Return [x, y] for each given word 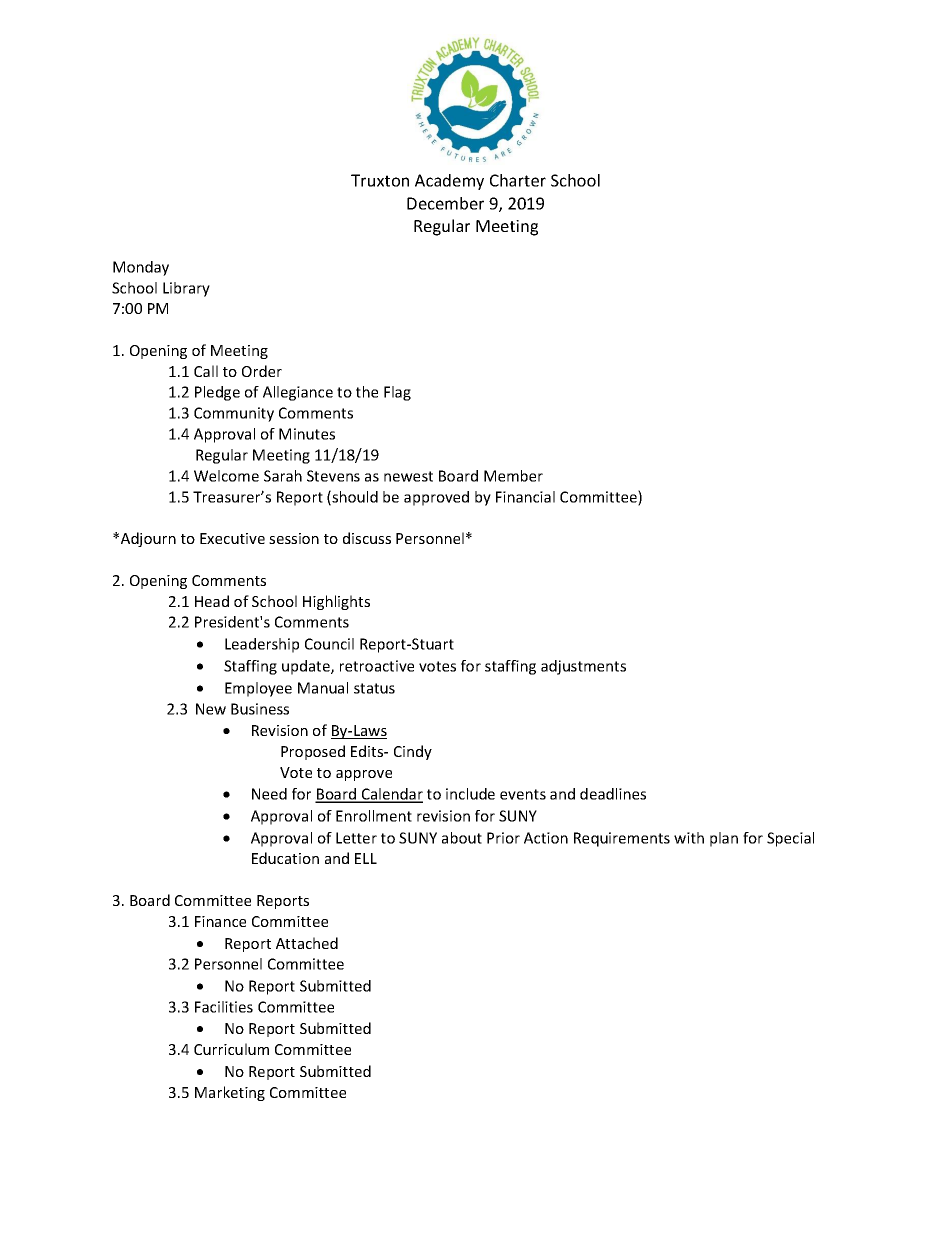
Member [513, 476]
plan [724, 839]
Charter [518, 180]
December [445, 203]
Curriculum [231, 1049]
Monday [141, 268]
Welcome [226, 476]
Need [269, 794]
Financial [525, 497]
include [470, 794]
